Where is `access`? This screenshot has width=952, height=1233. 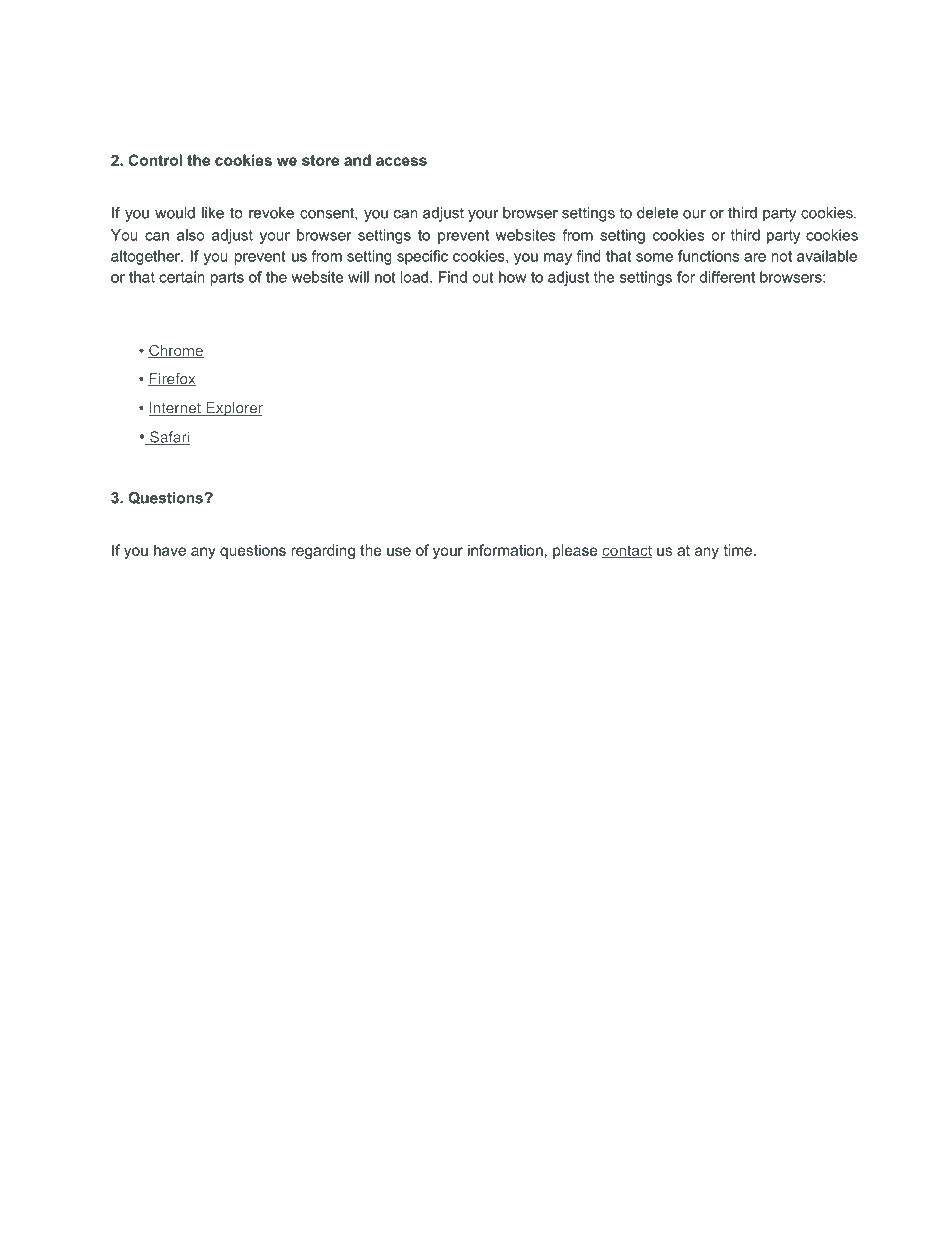 access is located at coordinates (401, 161).
